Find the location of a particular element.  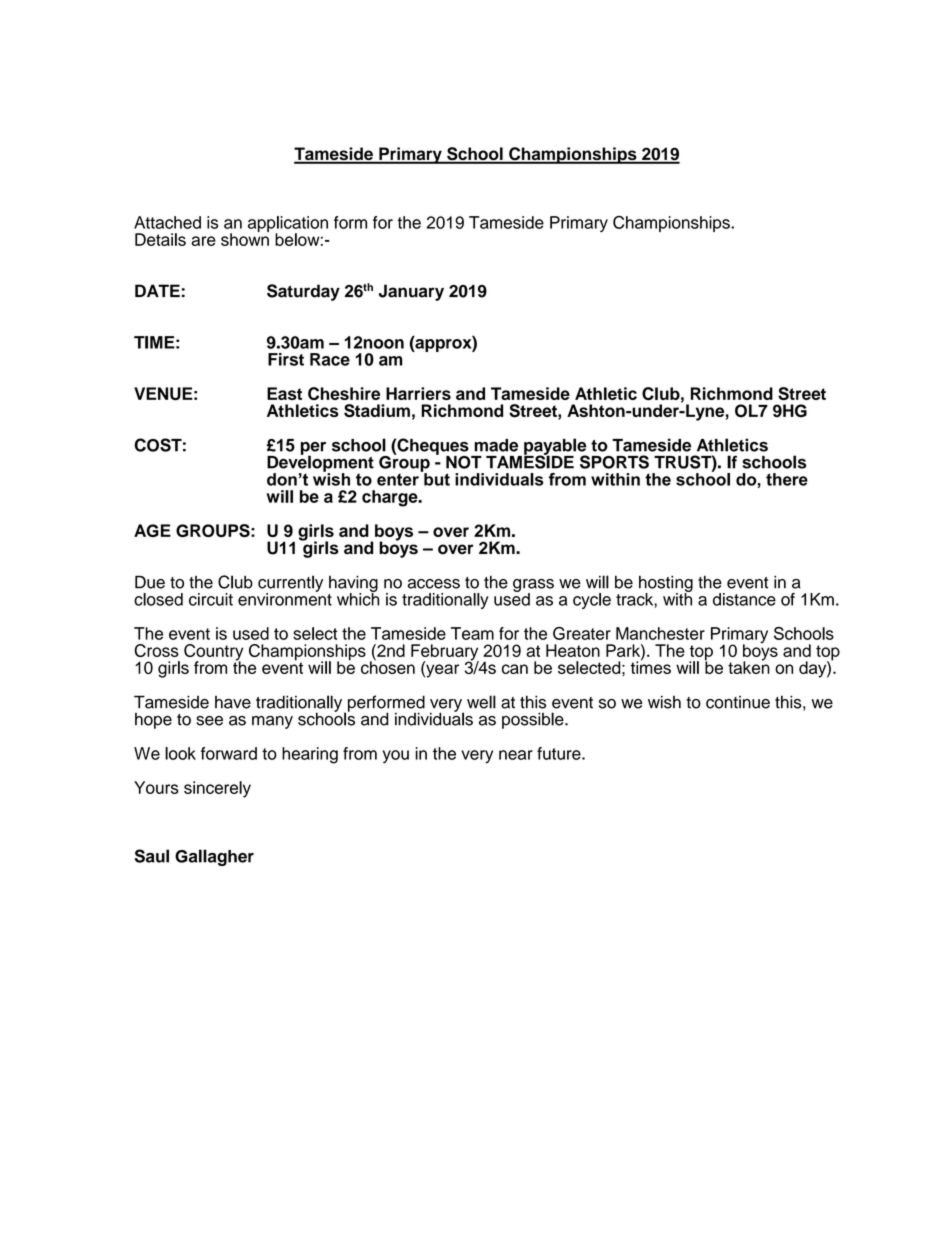

AGE is located at coordinates (152, 530).
